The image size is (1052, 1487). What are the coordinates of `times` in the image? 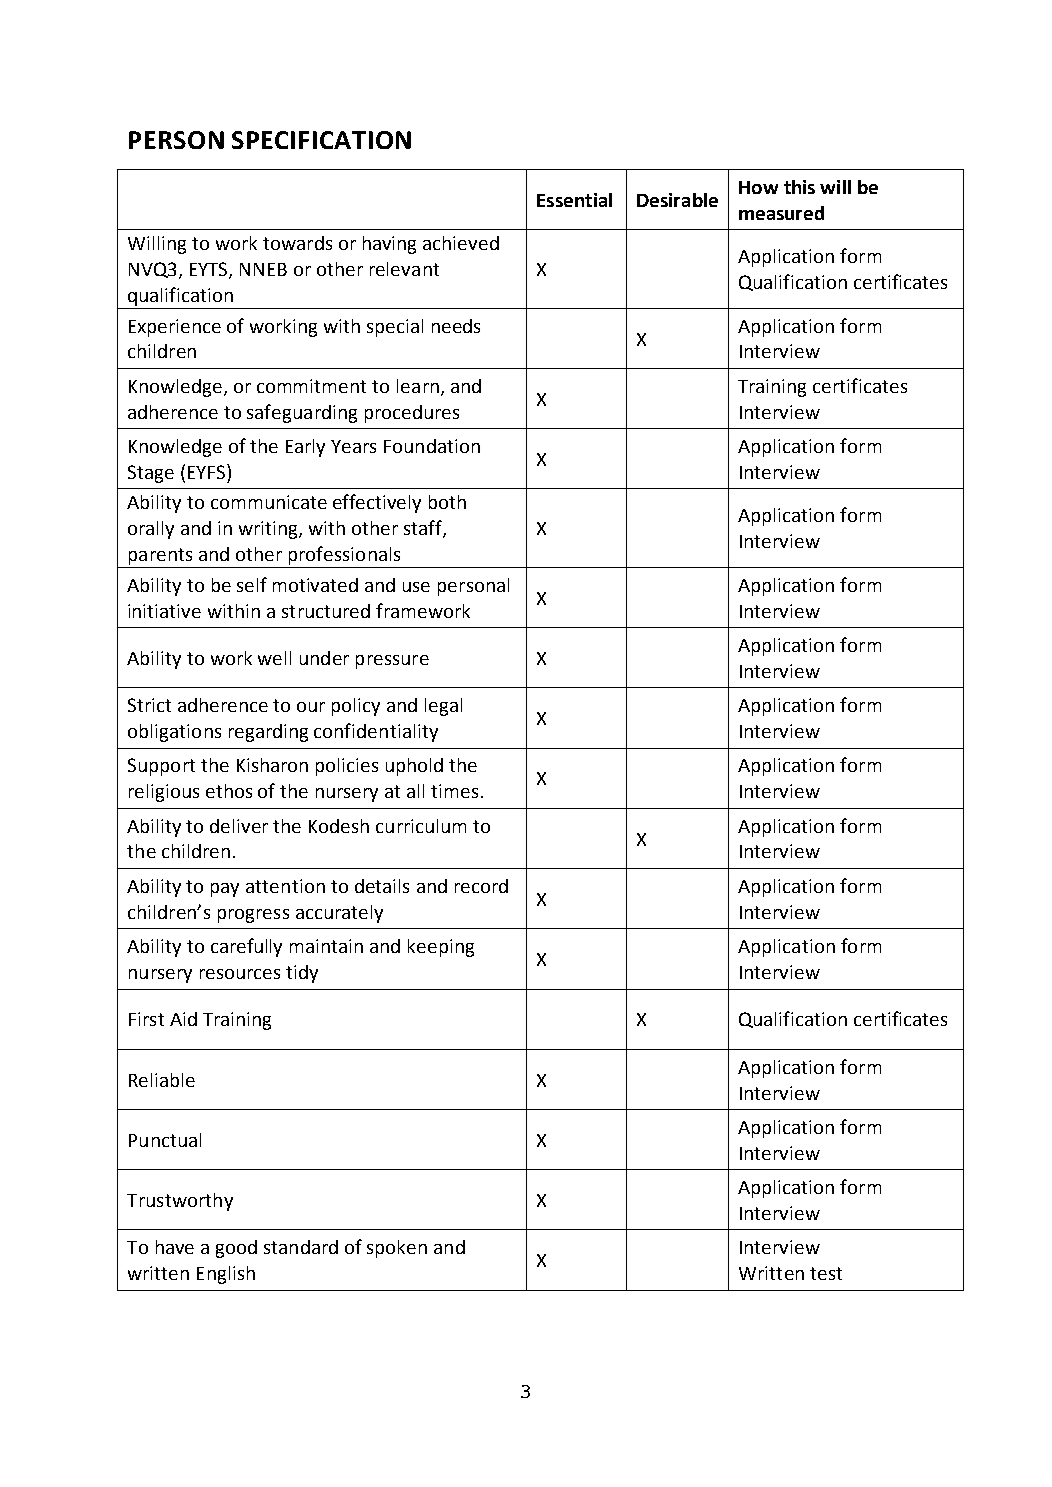 It's located at (454, 791).
